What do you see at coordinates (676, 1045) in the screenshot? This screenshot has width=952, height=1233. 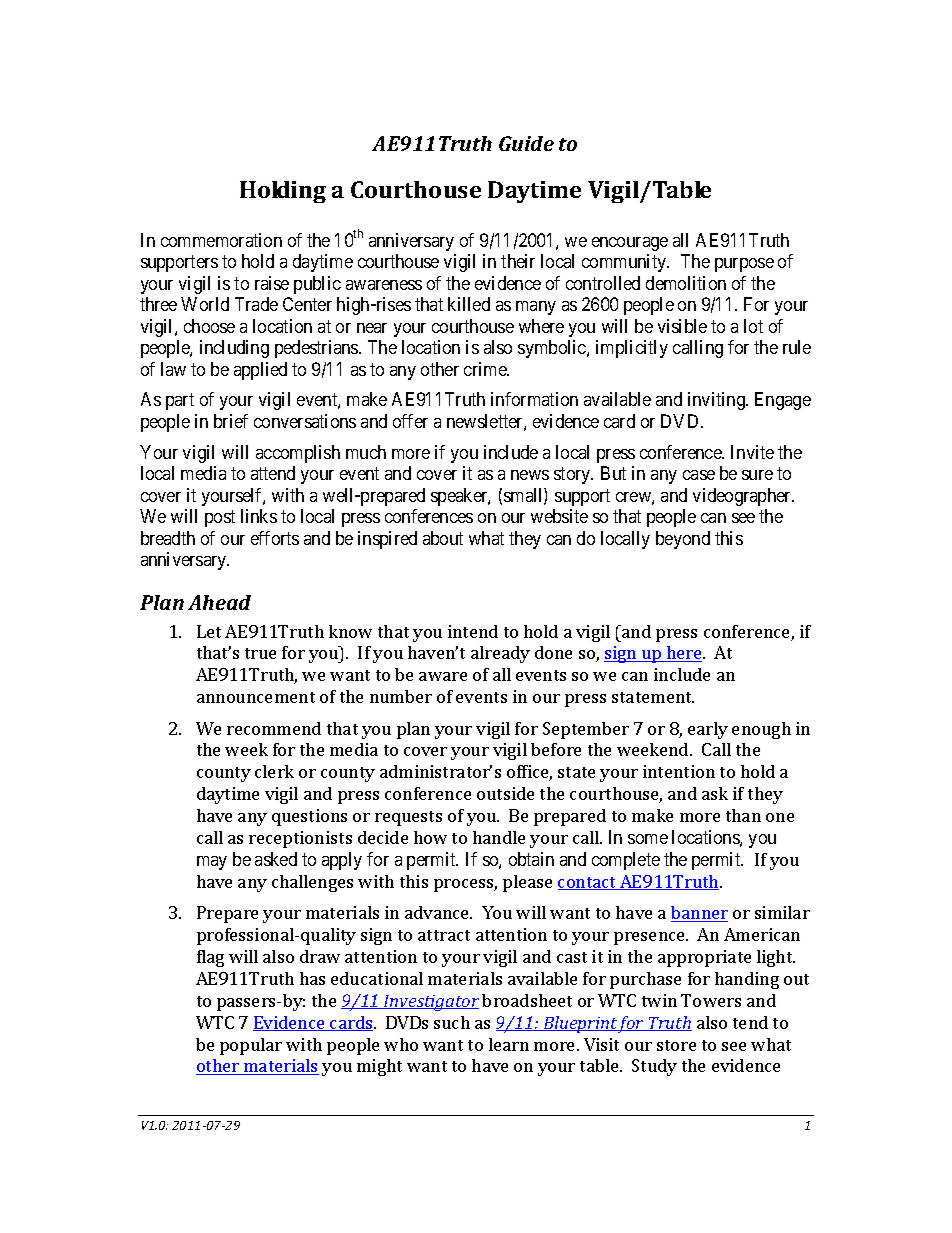 I see `store` at bounding box center [676, 1045].
